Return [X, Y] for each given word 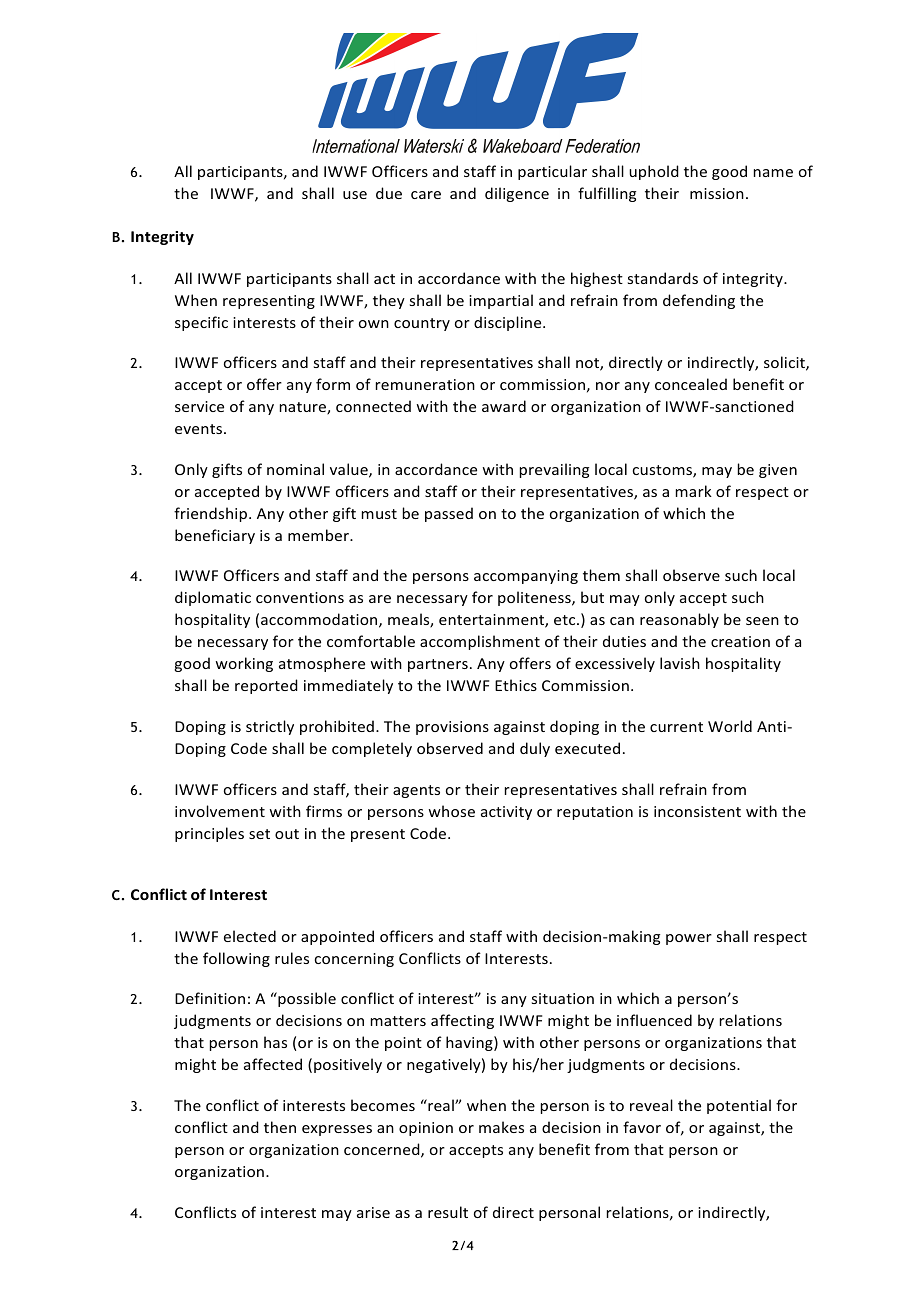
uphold [654, 172]
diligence [517, 194]
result [448, 1212]
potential [739, 1106]
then [280, 1127]
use [355, 195]
